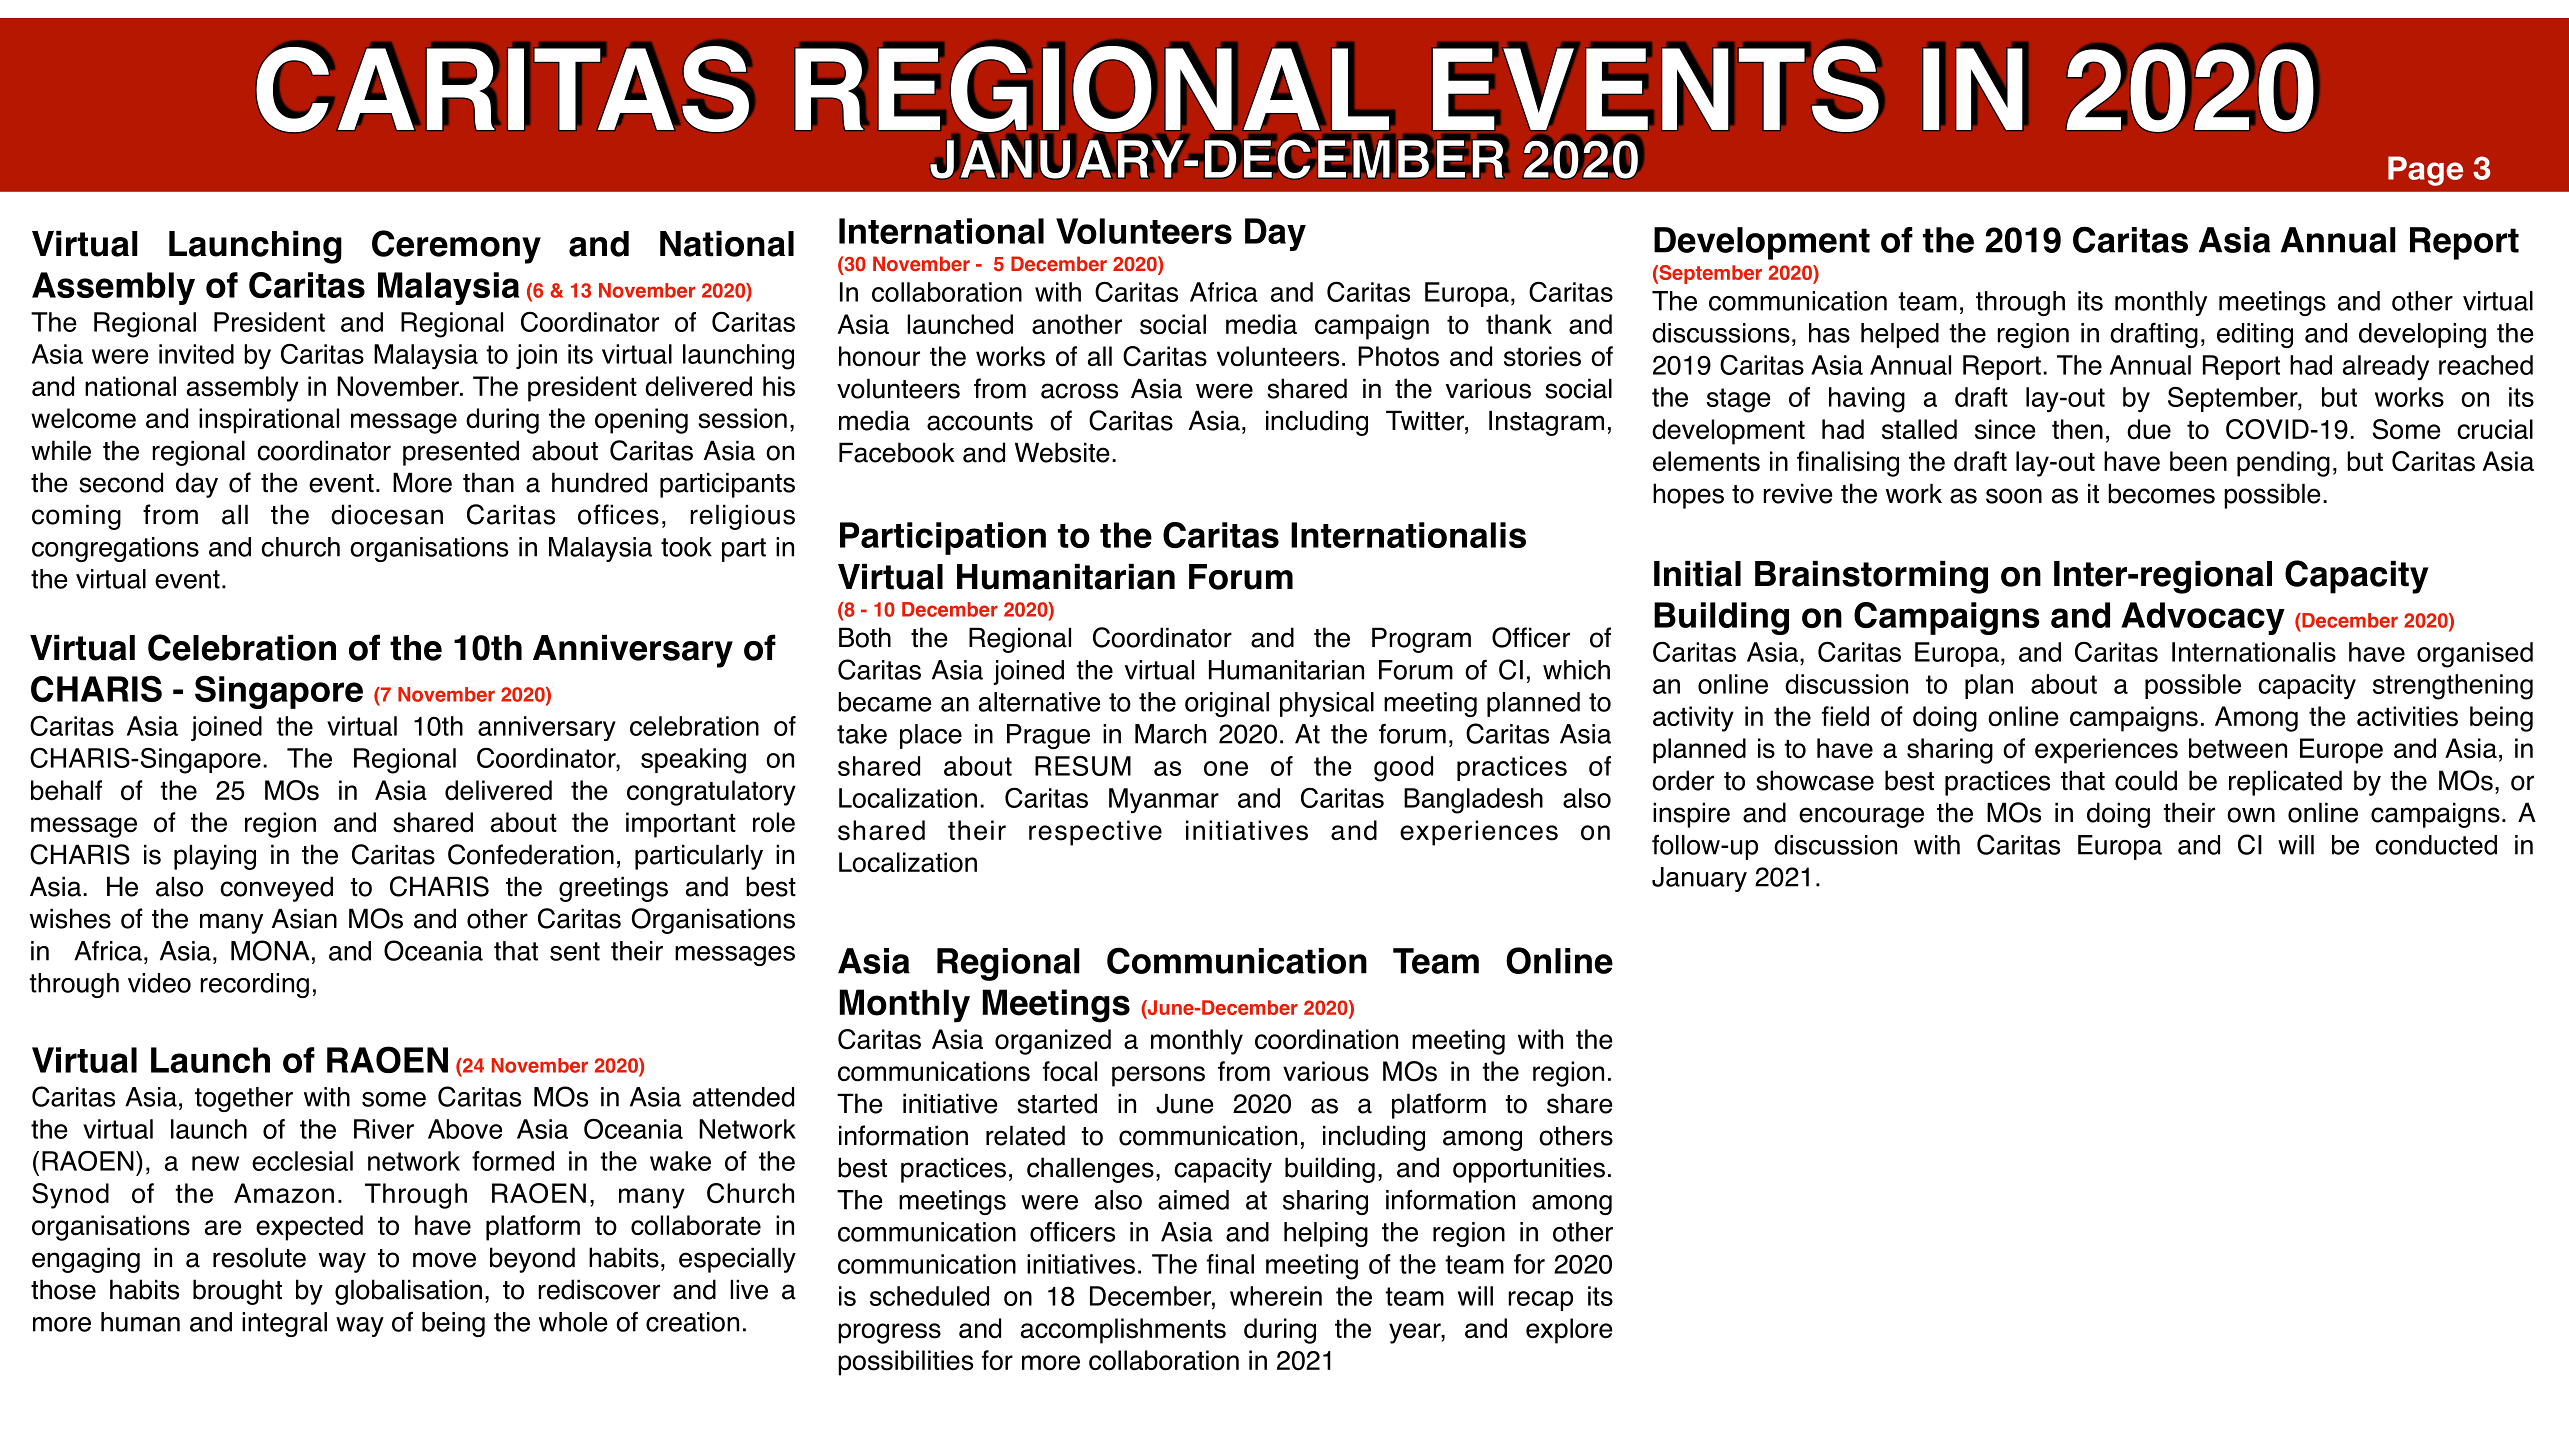 This document has width=2569, height=1445. I want to click on Website, so click(1062, 452).
